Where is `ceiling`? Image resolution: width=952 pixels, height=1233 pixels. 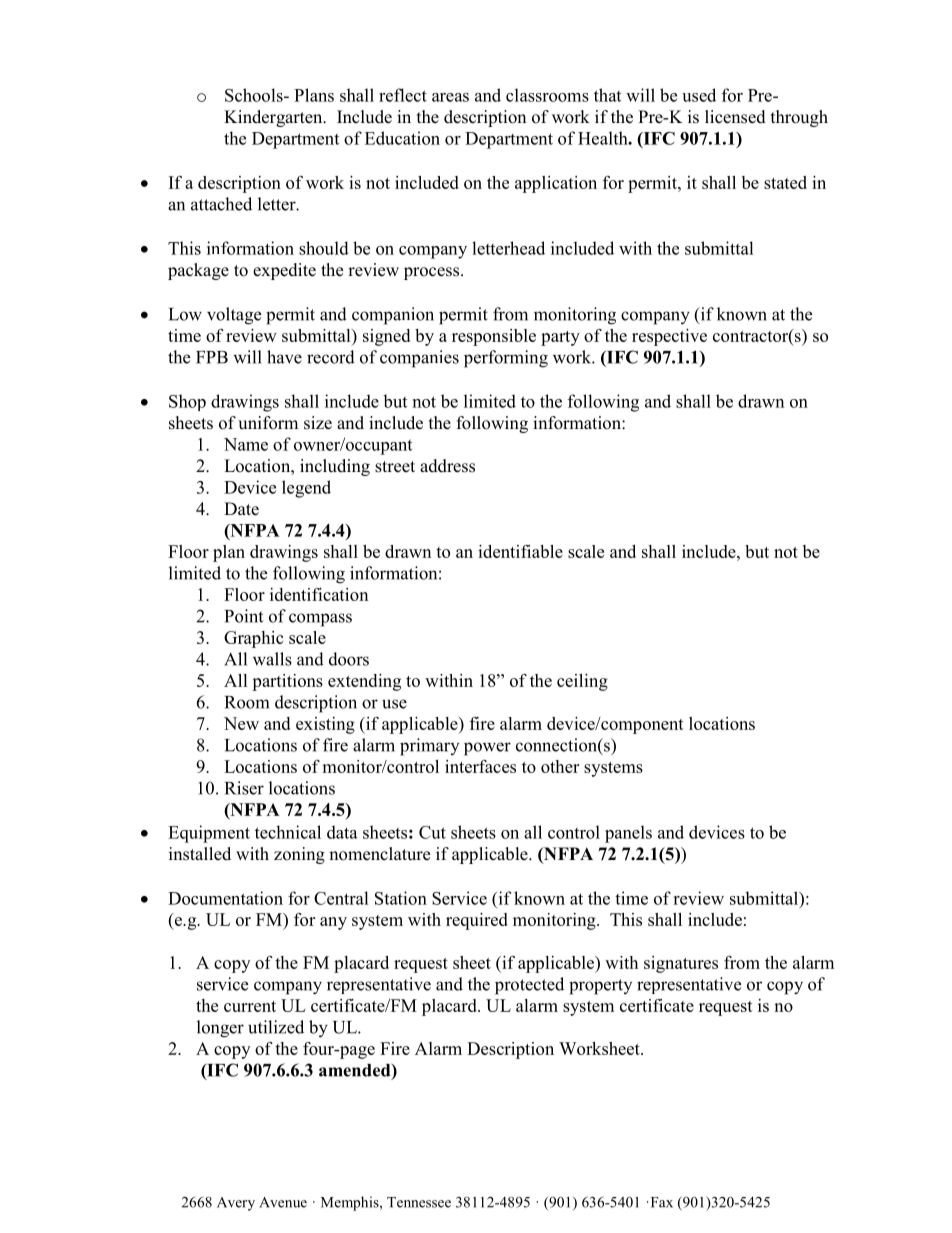 ceiling is located at coordinates (582, 682).
